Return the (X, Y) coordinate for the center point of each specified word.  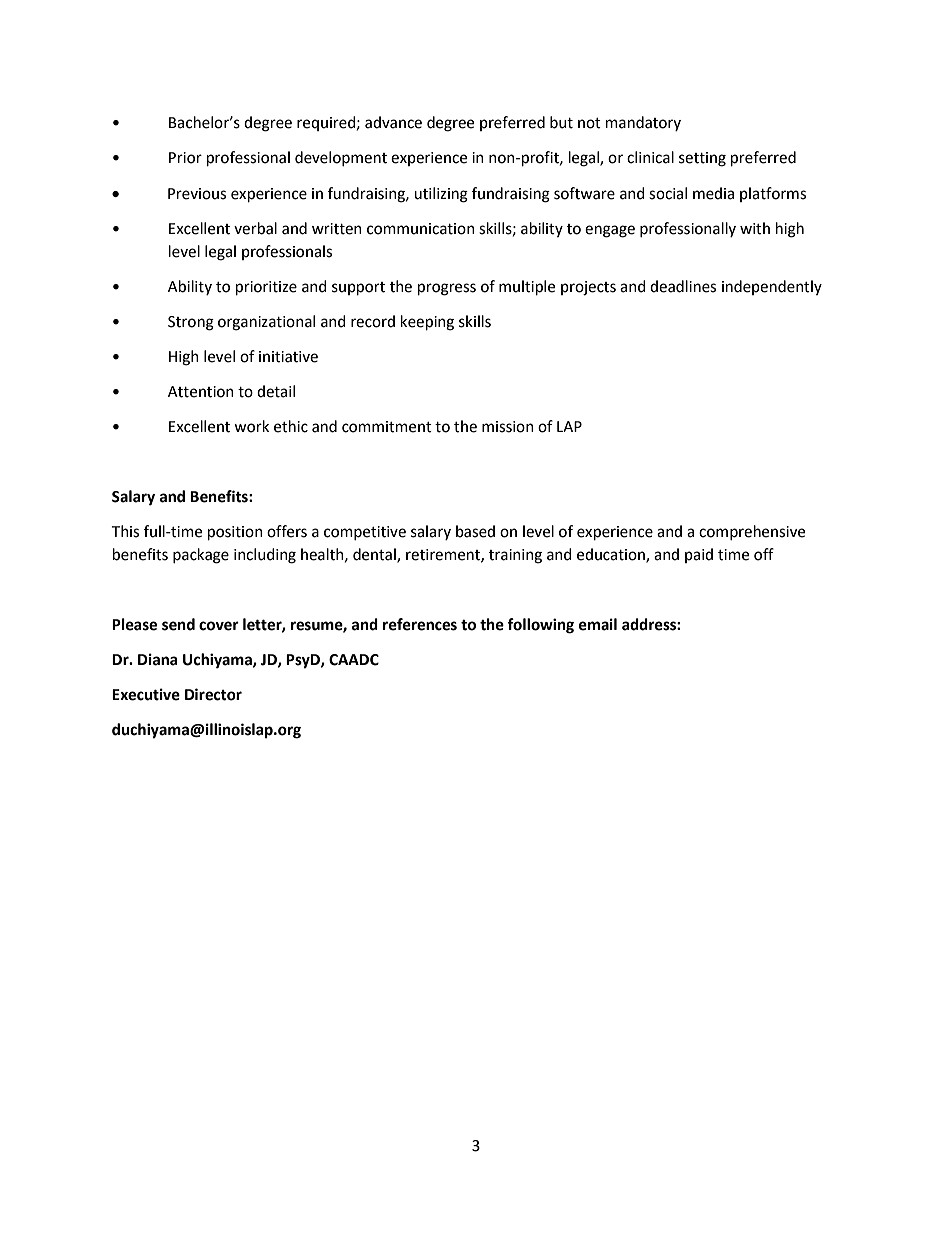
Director (213, 694)
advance (393, 122)
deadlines (683, 286)
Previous (197, 194)
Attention (201, 392)
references (420, 624)
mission (508, 427)
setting (702, 159)
